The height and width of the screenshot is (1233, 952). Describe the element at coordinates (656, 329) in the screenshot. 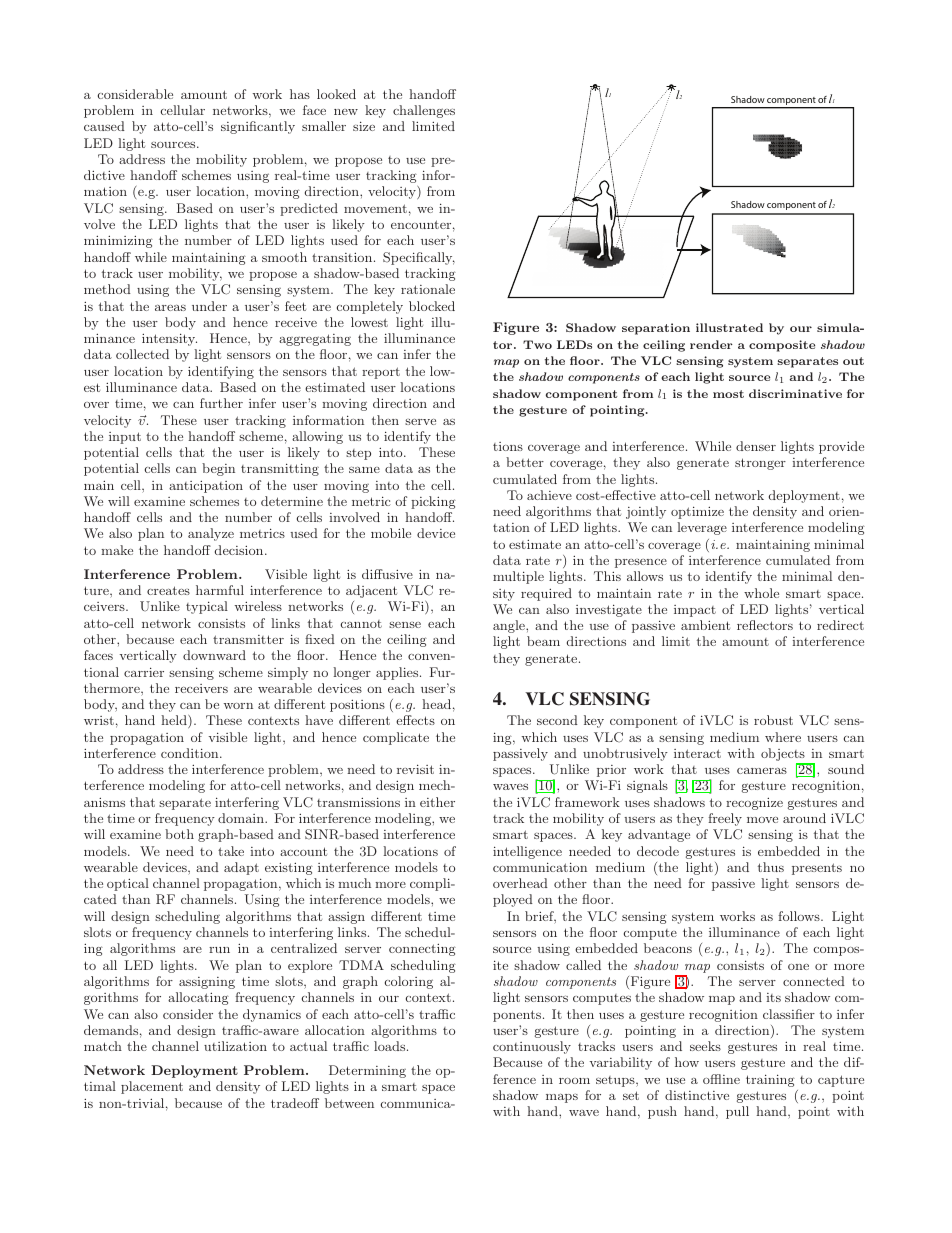

I see `separation` at that location.
